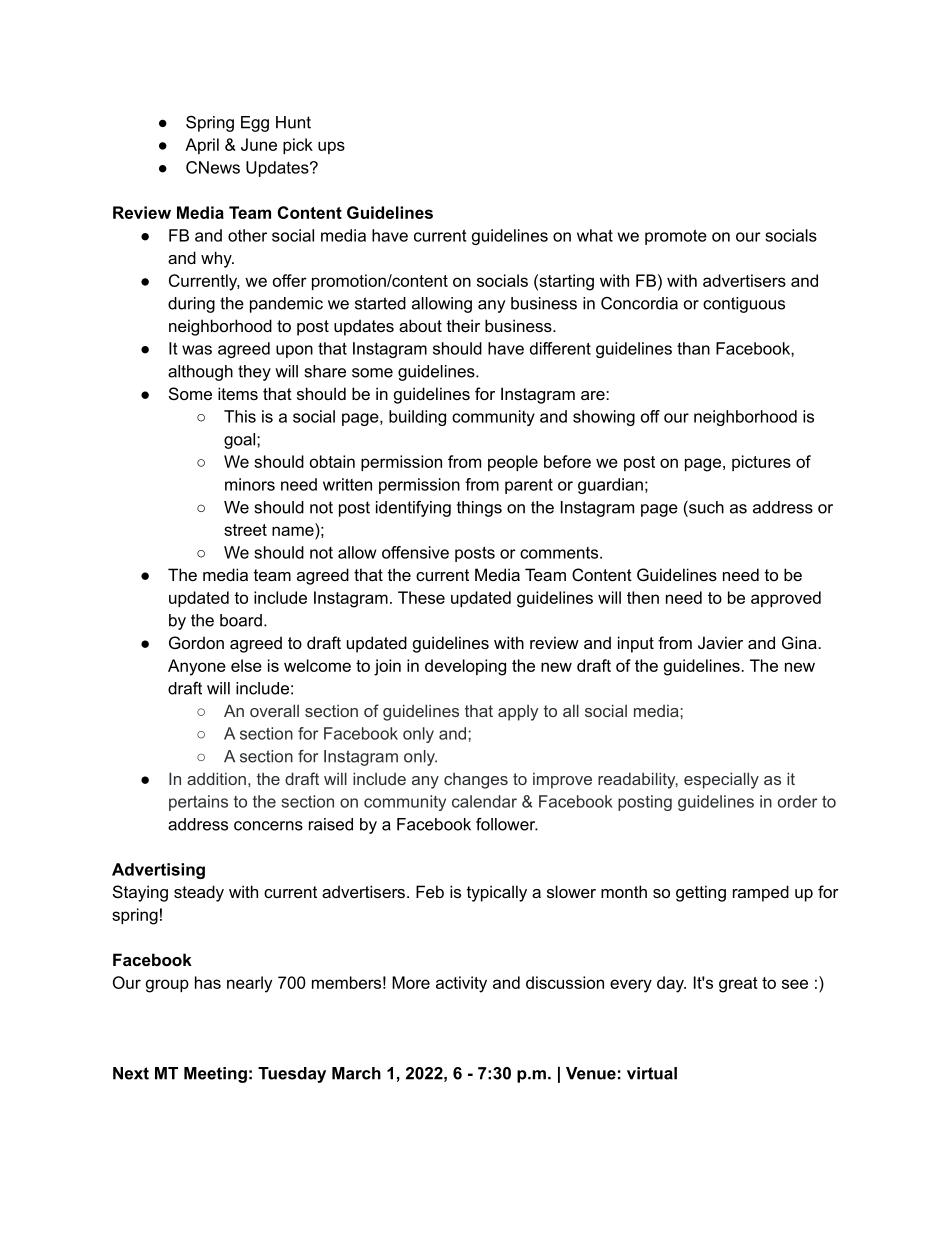 This screenshot has width=952, height=1233. Describe the element at coordinates (200, 373) in the screenshot. I see `although` at that location.
